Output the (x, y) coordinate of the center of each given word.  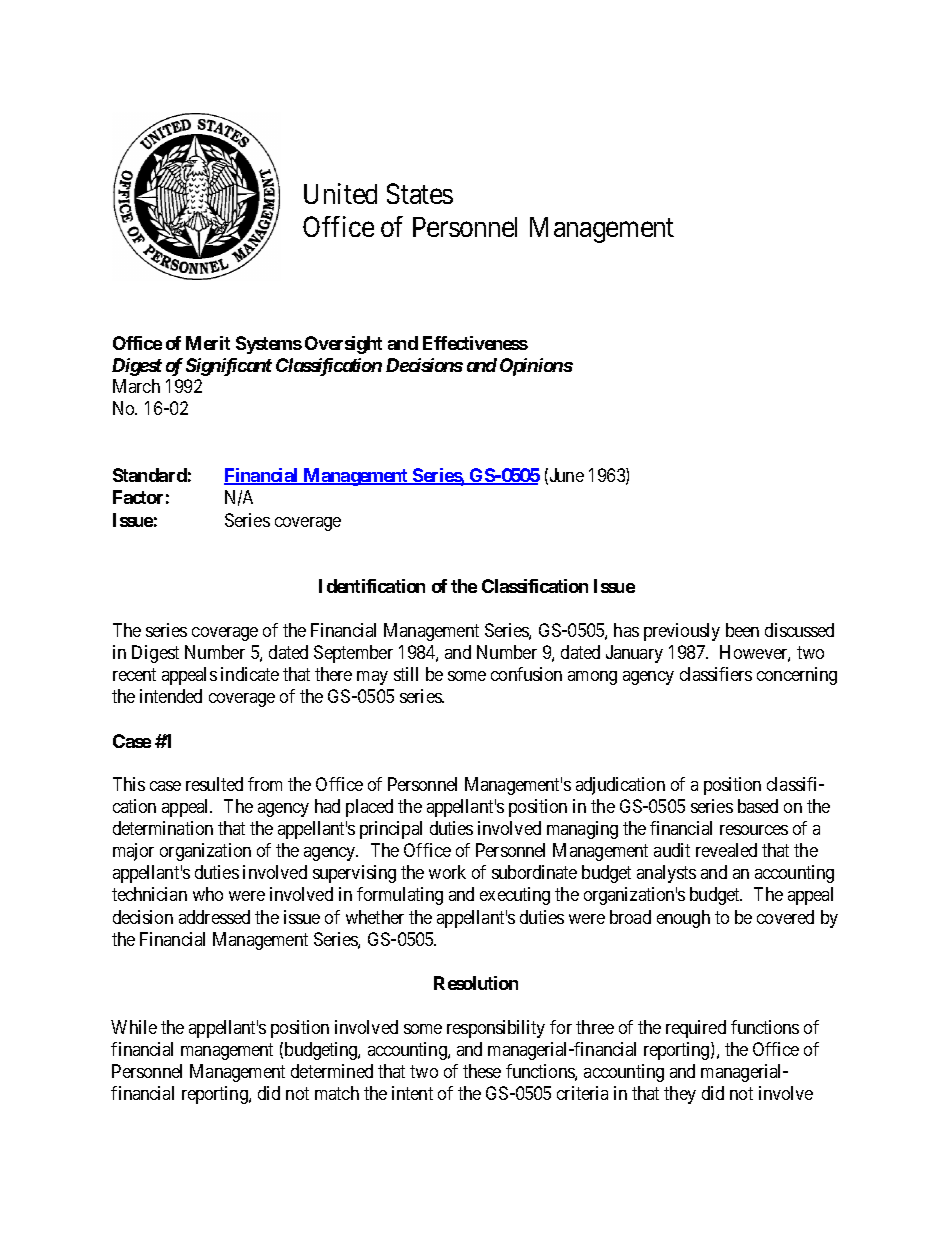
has (626, 630)
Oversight (343, 345)
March (136, 386)
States (420, 193)
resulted (214, 784)
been (742, 630)
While (134, 1027)
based (758, 806)
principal (391, 830)
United (340, 193)
